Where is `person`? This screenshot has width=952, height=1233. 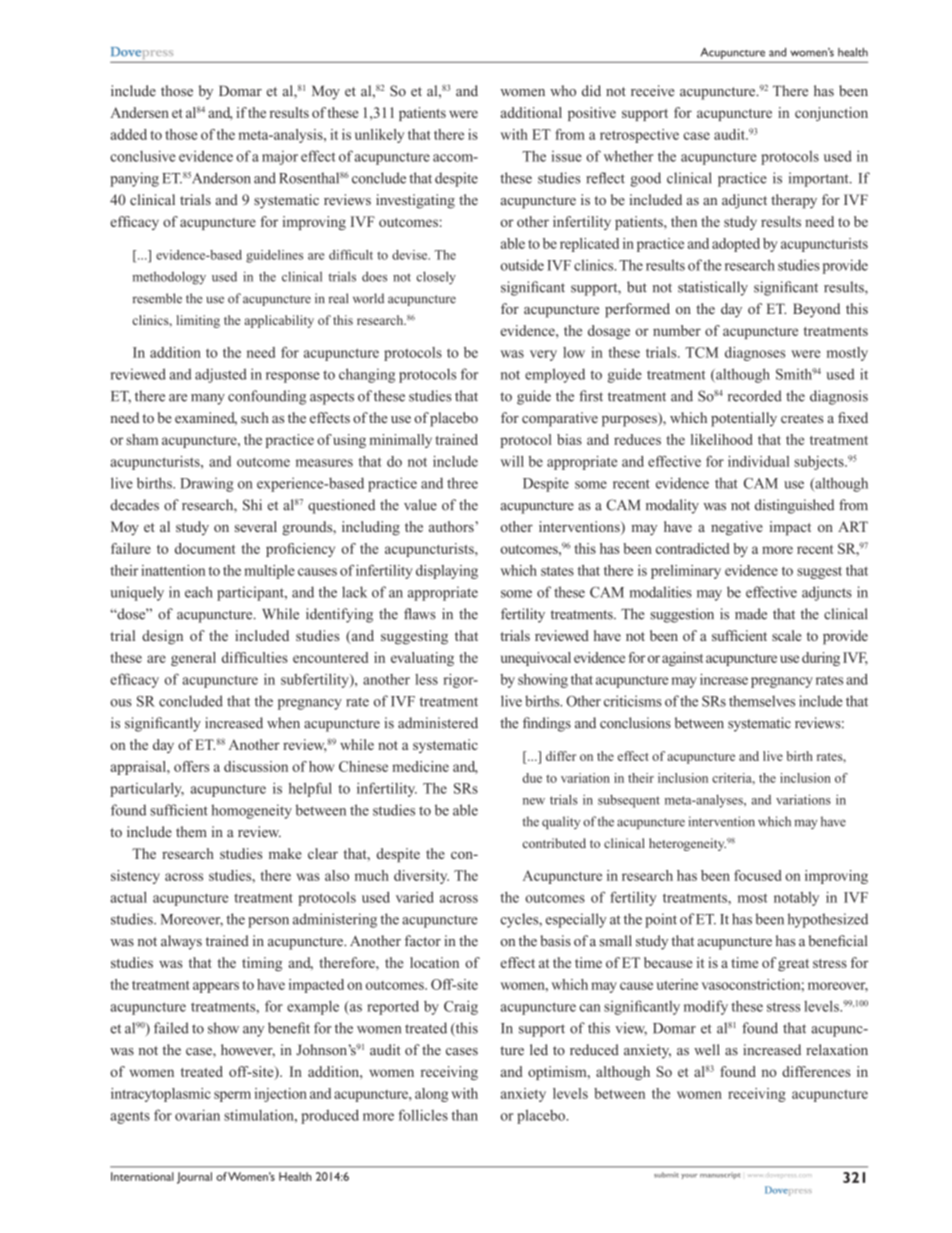
person is located at coordinates (268, 922).
